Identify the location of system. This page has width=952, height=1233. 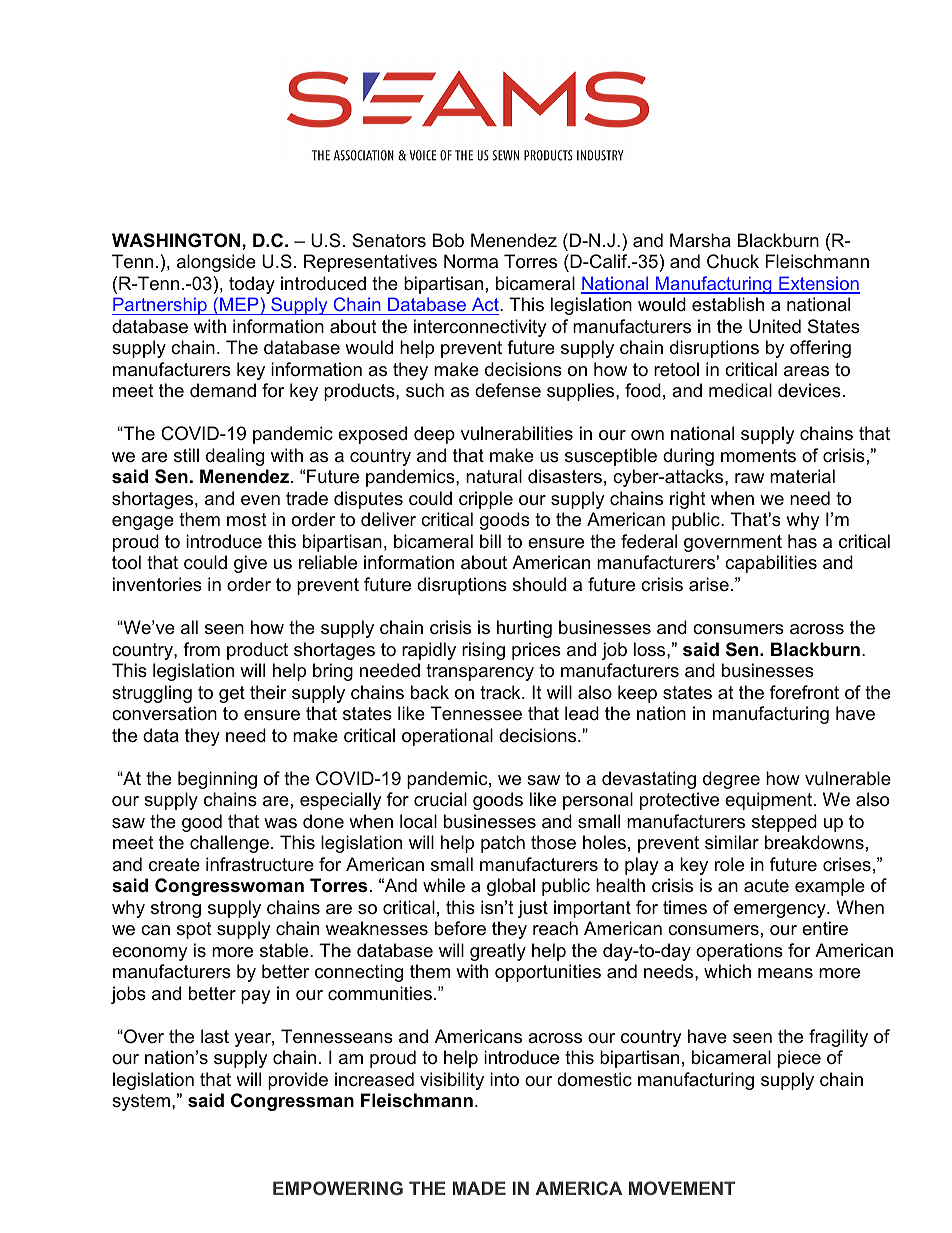
(141, 1102).
